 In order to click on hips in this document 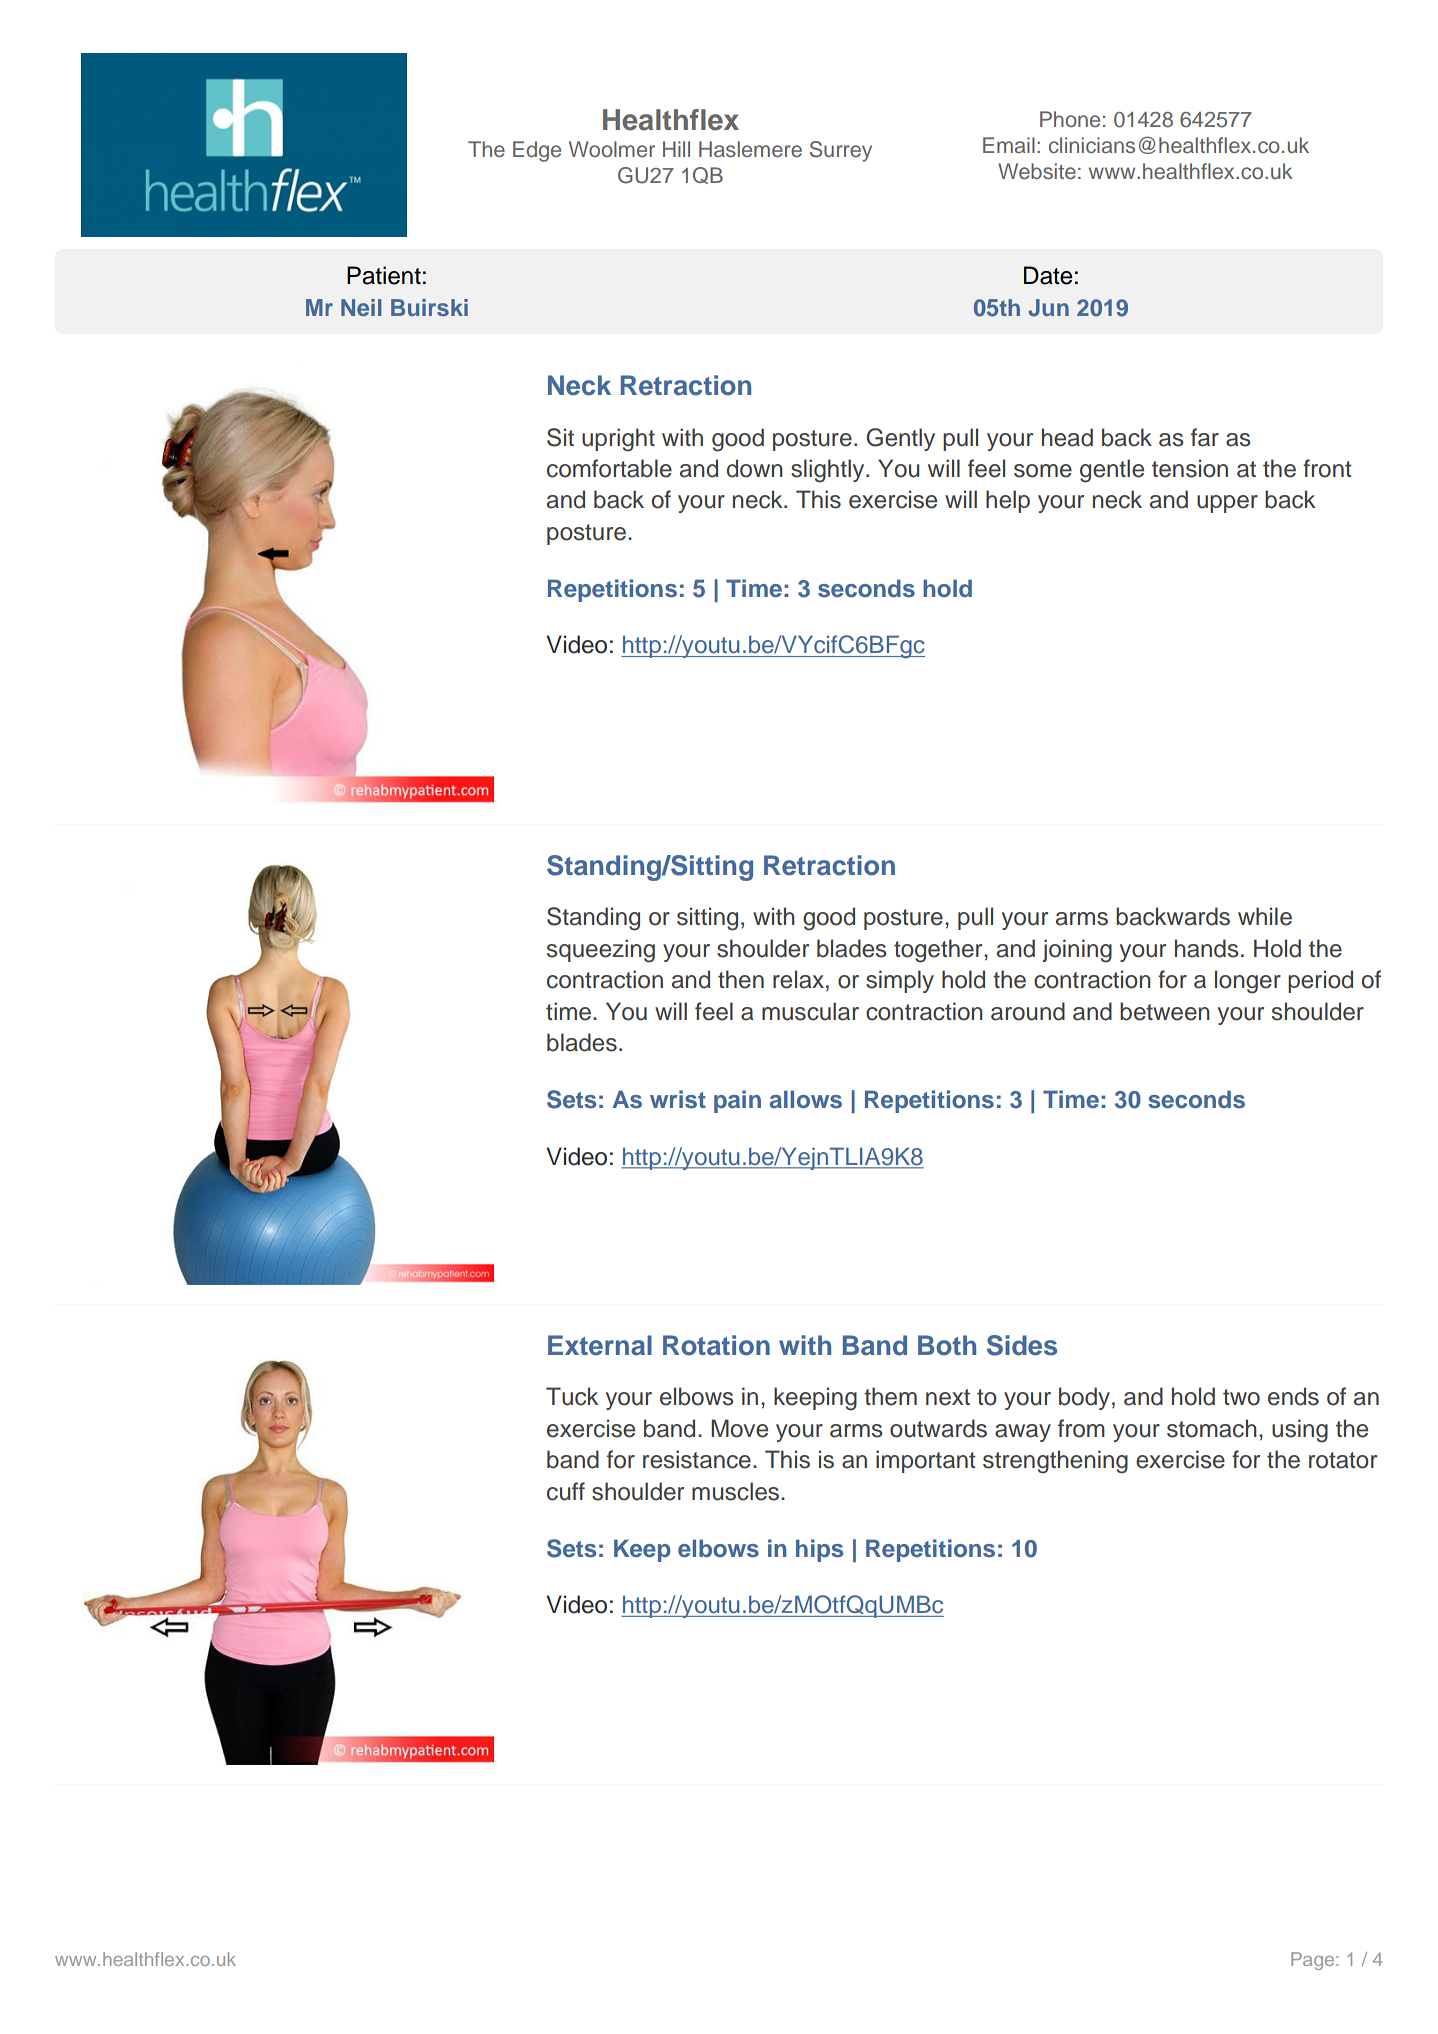, I will do `click(819, 1550)`.
